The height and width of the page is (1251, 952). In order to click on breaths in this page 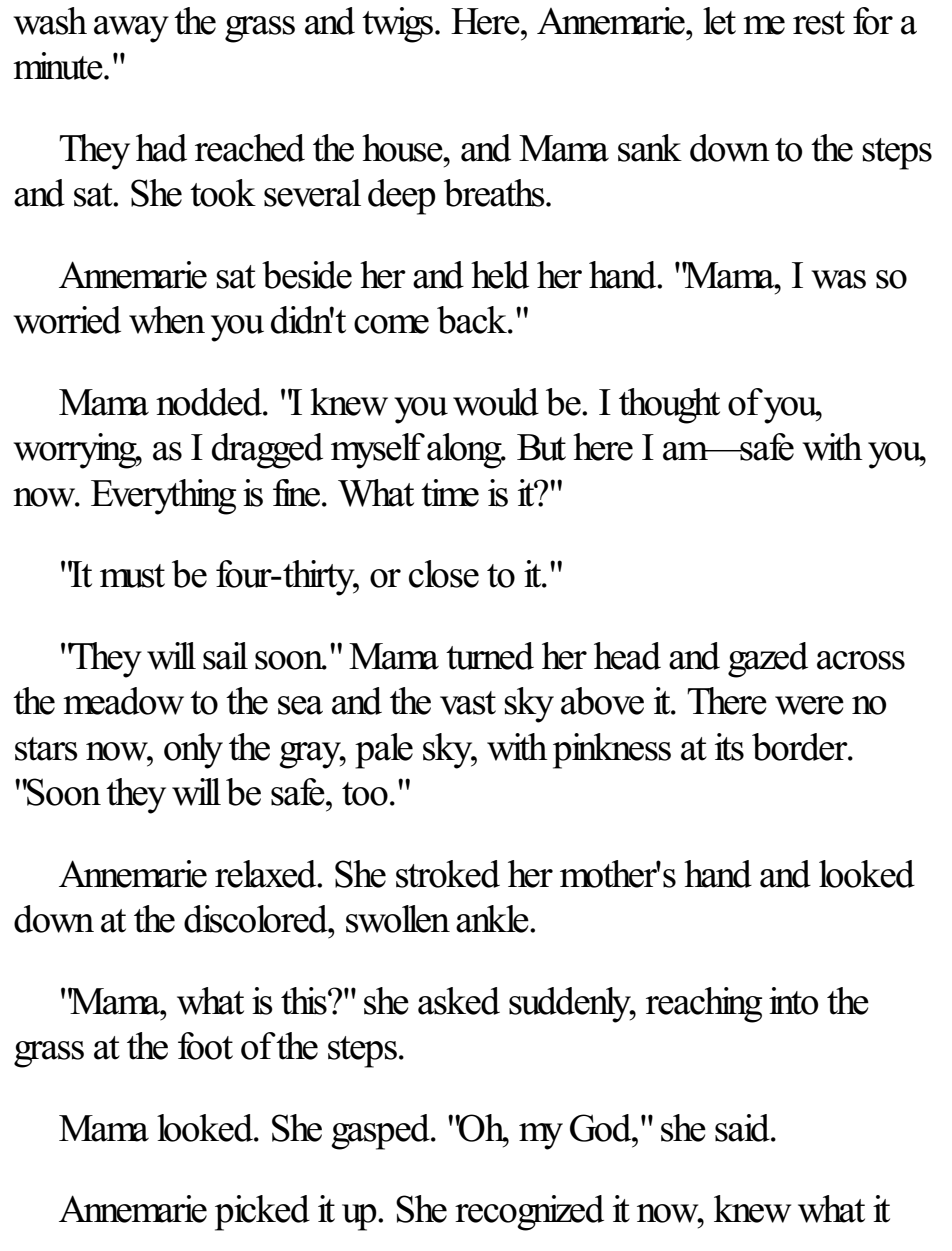, I will do `click(495, 193)`.
